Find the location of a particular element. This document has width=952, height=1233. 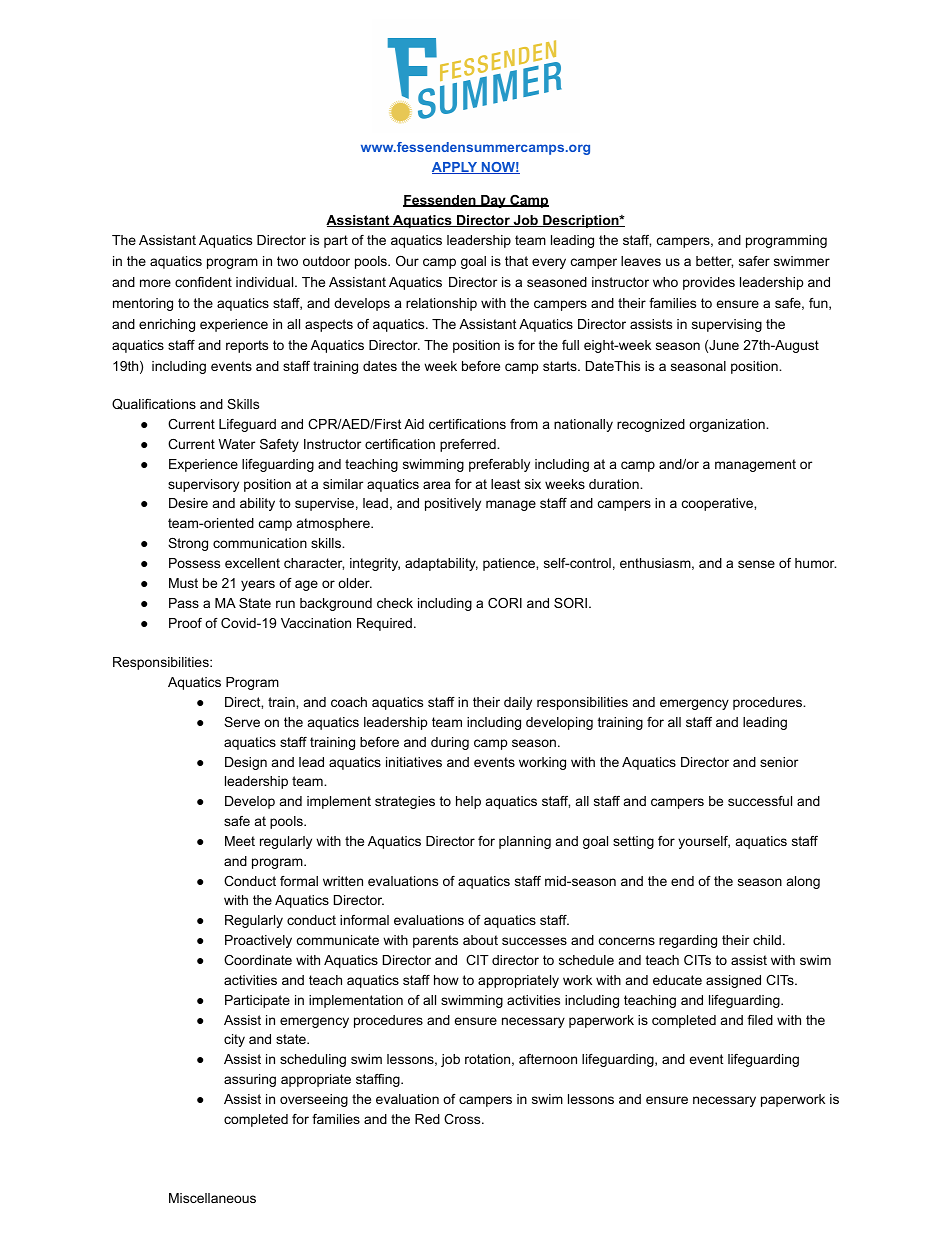

two is located at coordinates (287, 261).
